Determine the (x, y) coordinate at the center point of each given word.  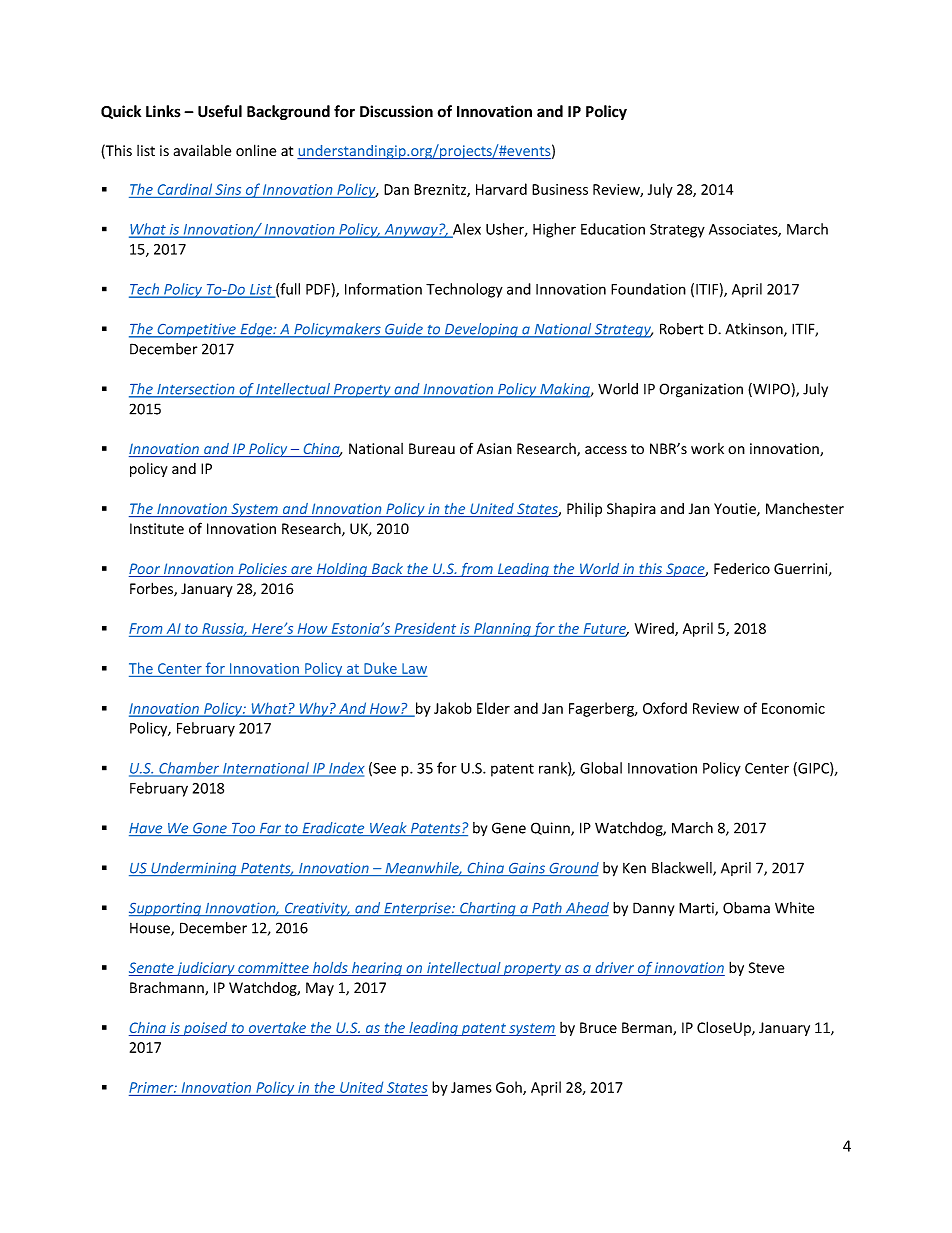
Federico (742, 569)
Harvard (501, 189)
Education (613, 229)
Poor (146, 570)
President (425, 628)
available (202, 150)
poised (205, 1029)
